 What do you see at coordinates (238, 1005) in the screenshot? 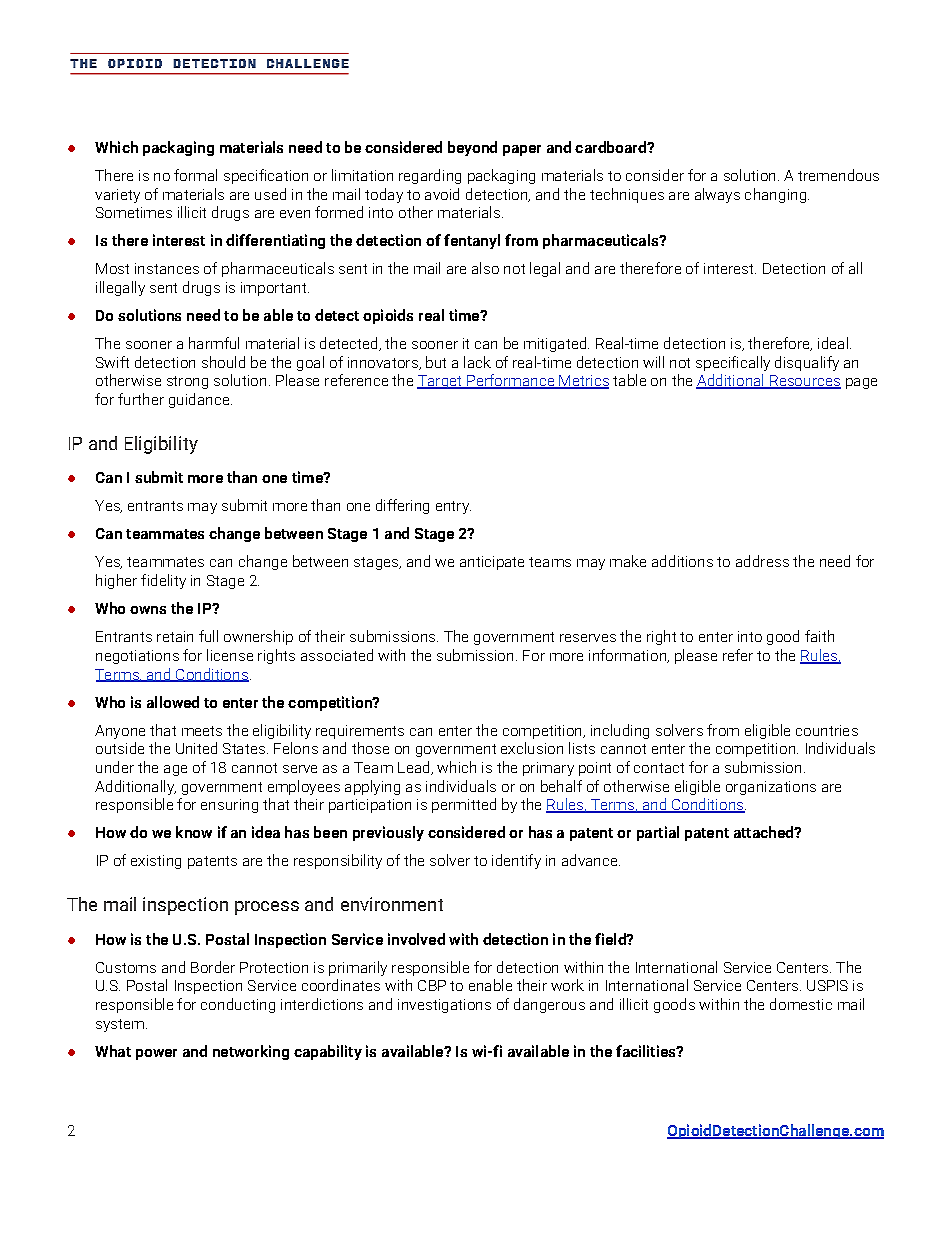
I see `conducting` at bounding box center [238, 1005].
